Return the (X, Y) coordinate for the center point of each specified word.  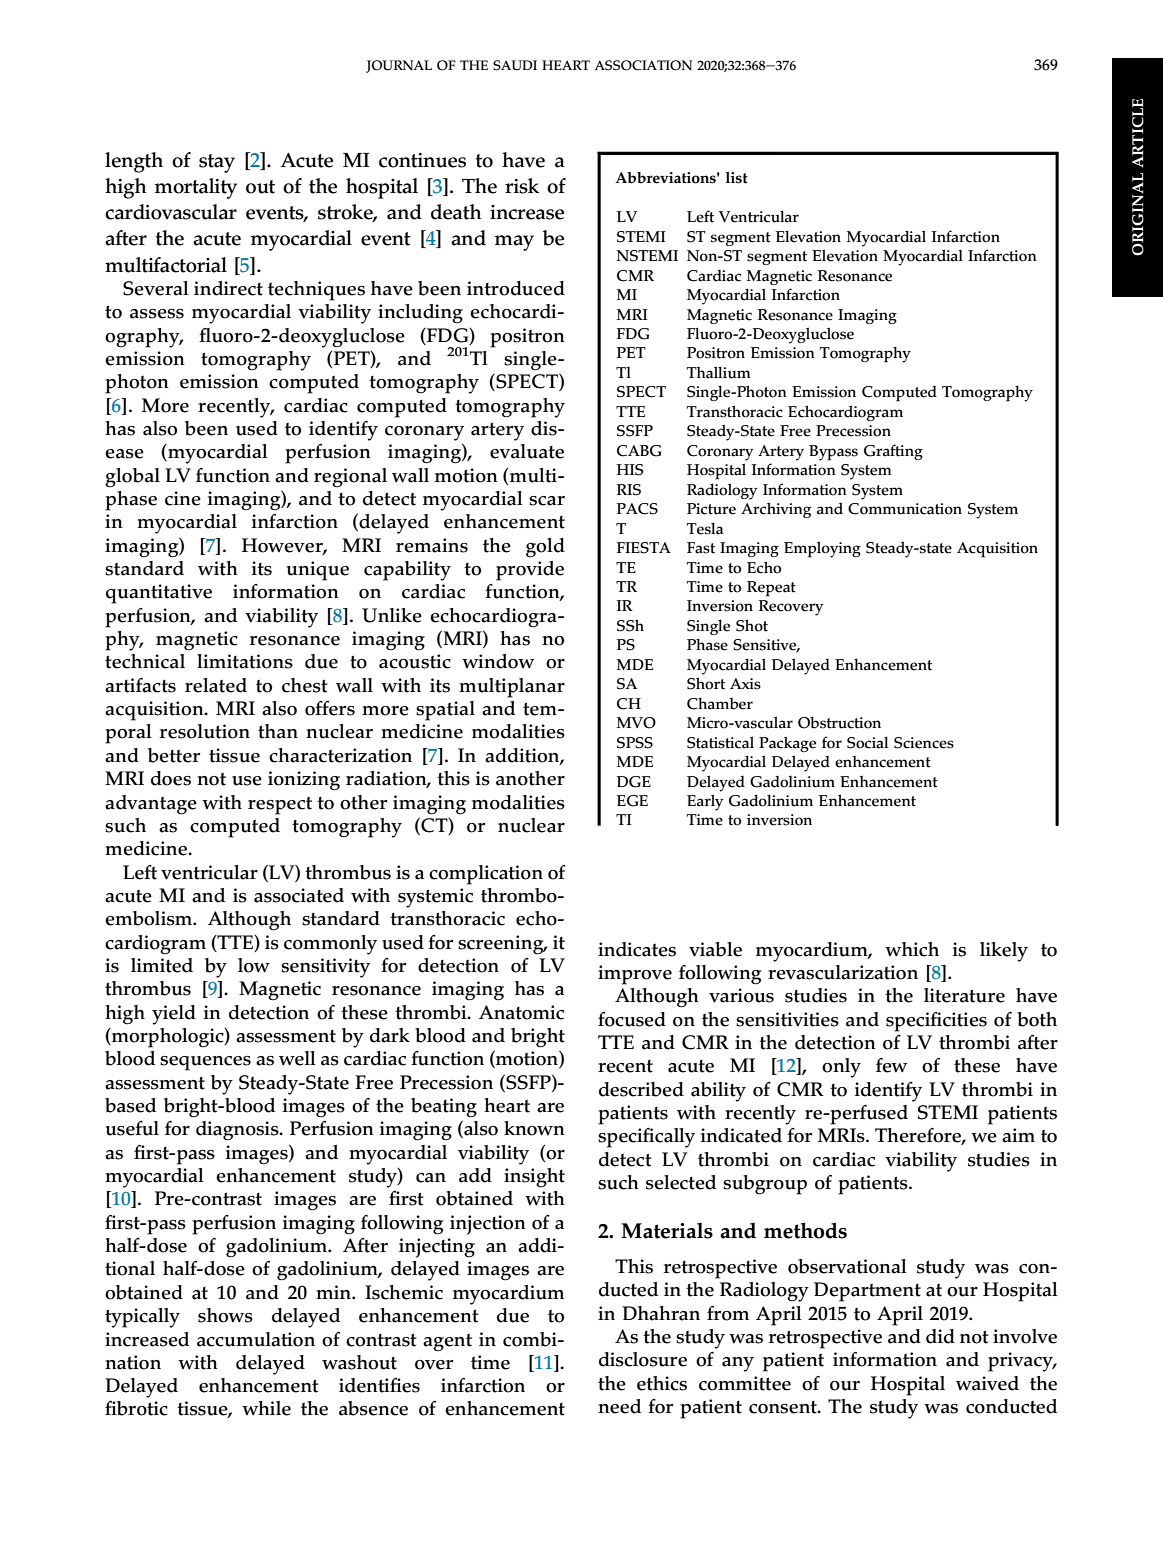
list (736, 178)
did (940, 1336)
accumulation (256, 1339)
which (912, 949)
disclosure (643, 1359)
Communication (905, 509)
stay (217, 163)
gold (545, 548)
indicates (637, 949)
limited (162, 965)
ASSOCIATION (644, 65)
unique (317, 571)
